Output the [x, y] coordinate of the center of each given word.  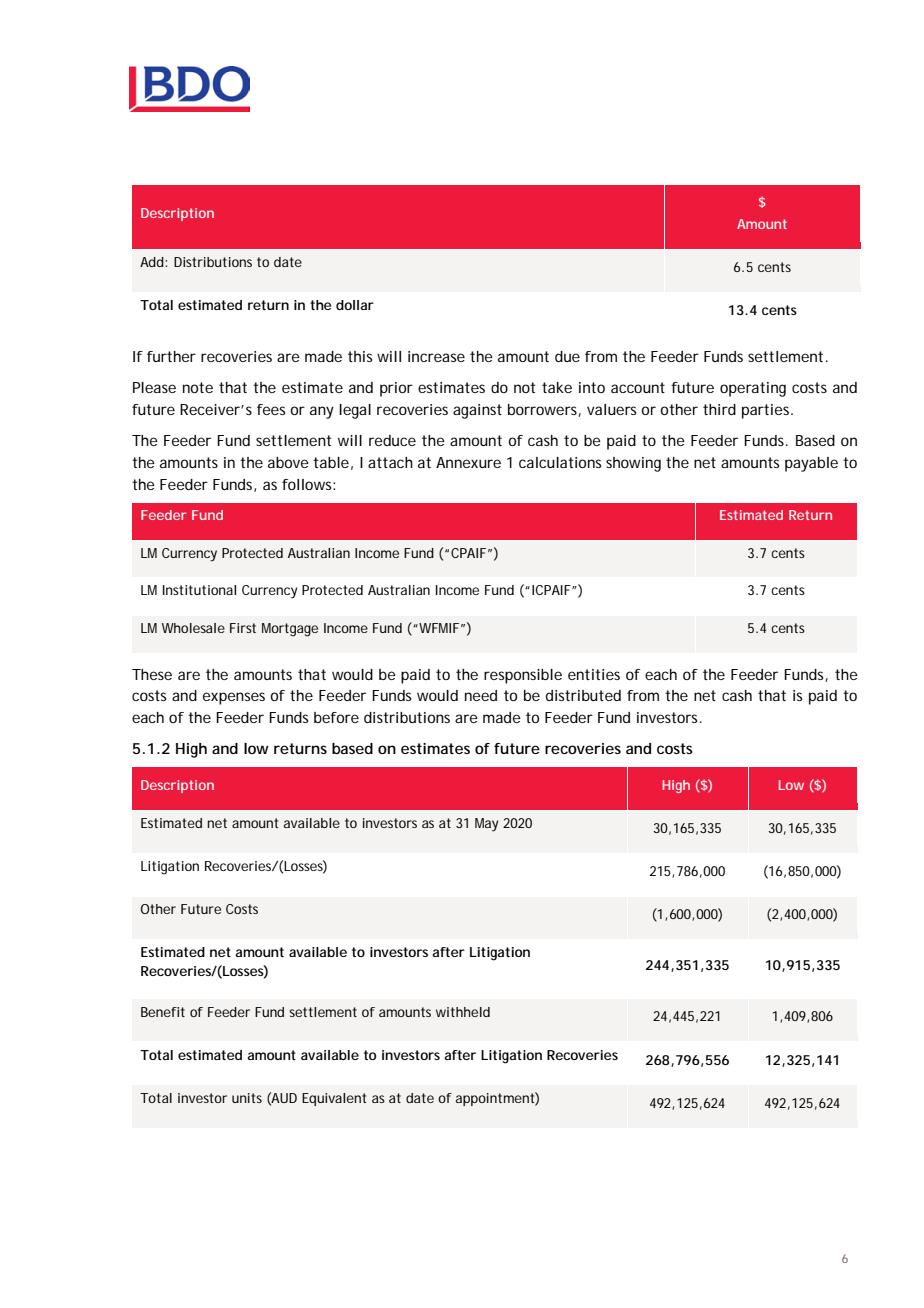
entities [594, 674]
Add [153, 262]
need [481, 695]
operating [753, 389]
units [247, 1098]
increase [436, 356]
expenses [234, 698]
